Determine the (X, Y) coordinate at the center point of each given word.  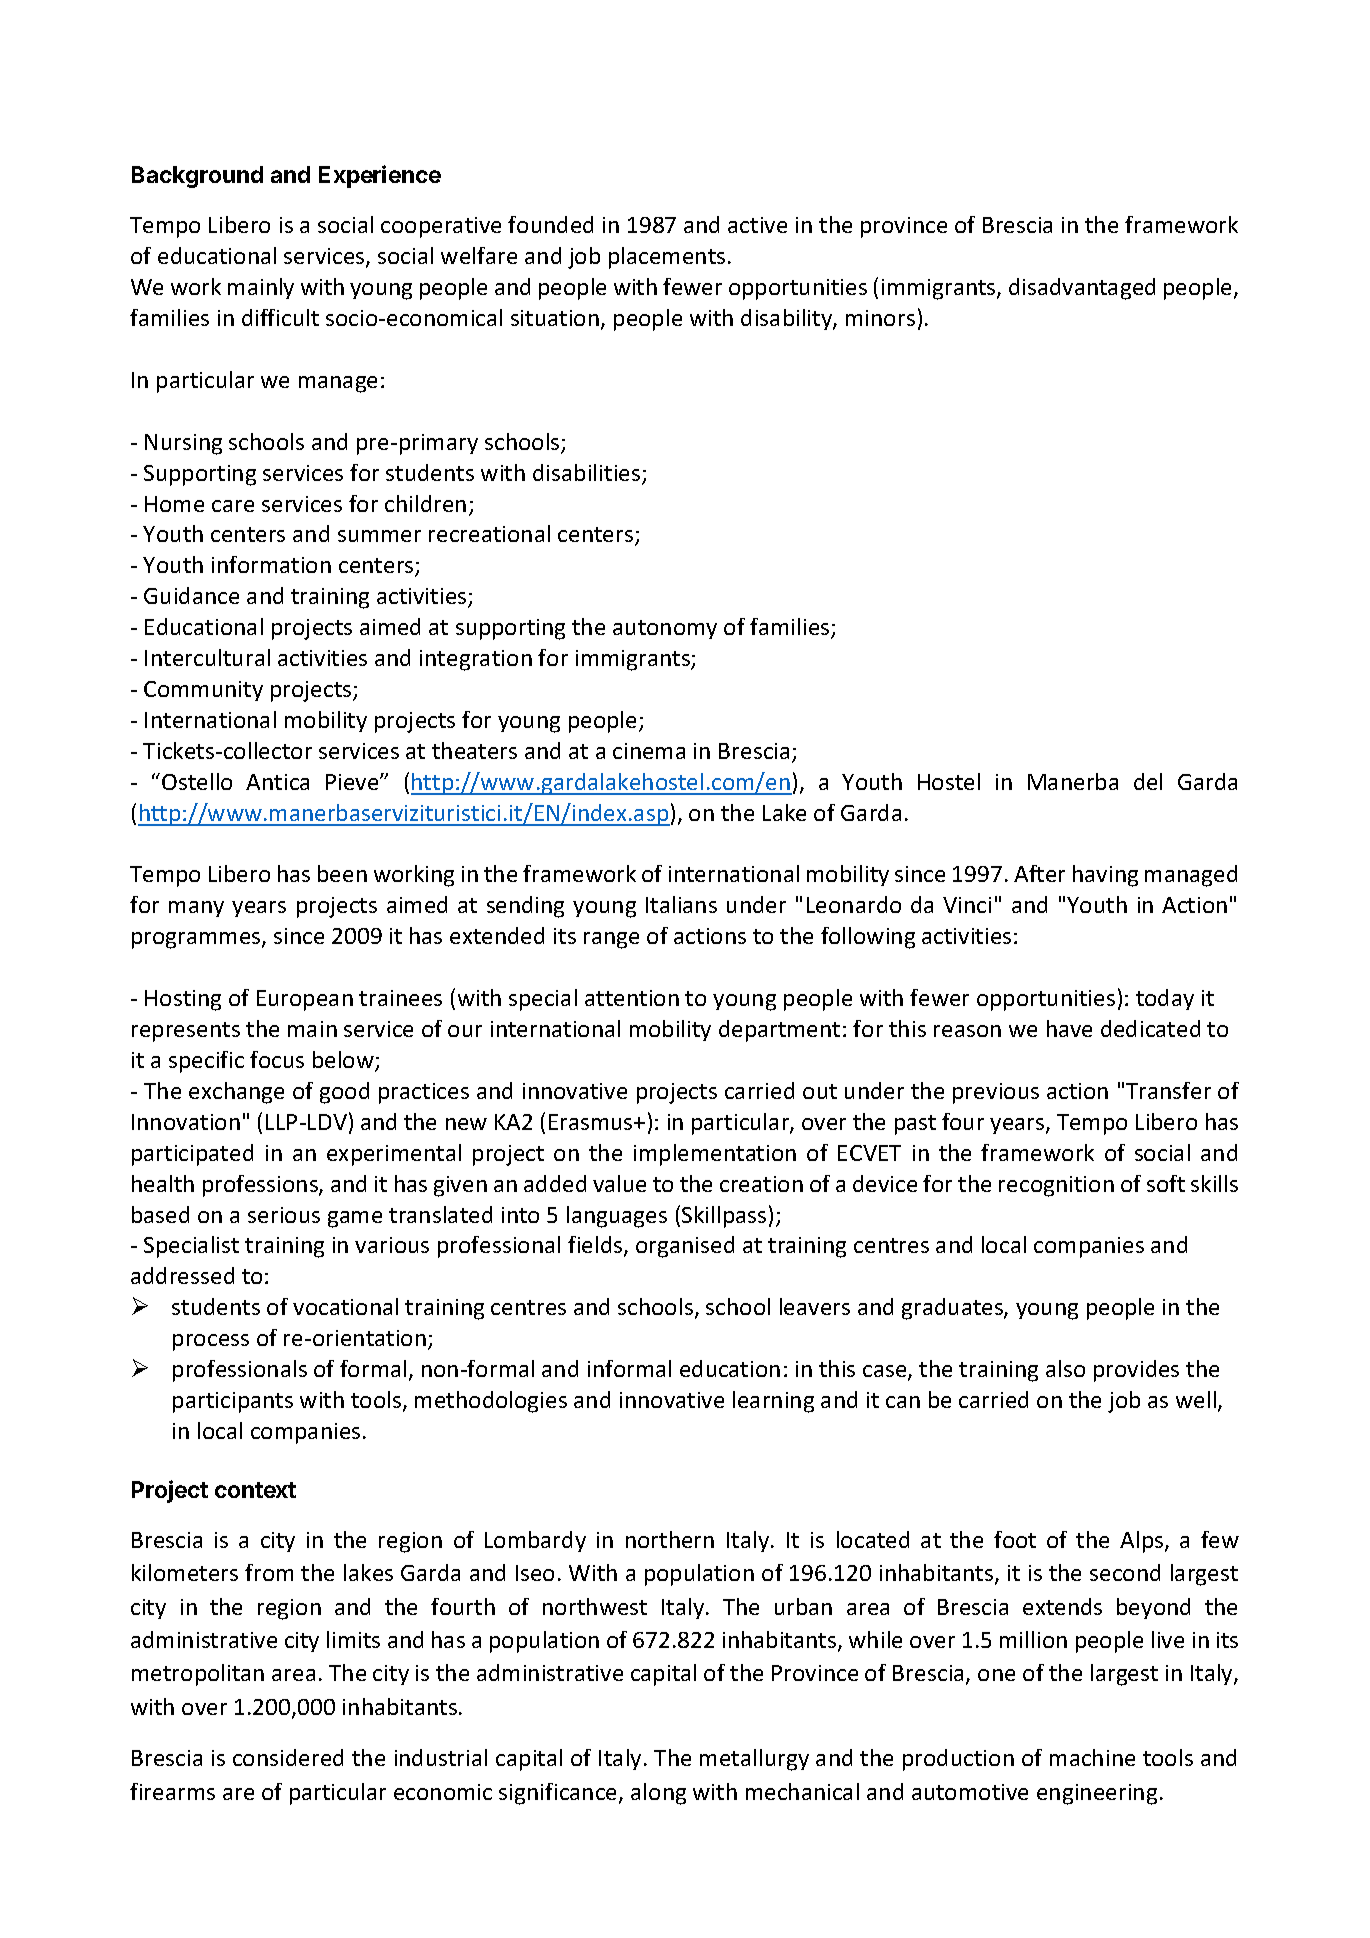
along (658, 1794)
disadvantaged (1082, 289)
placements (667, 258)
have (1069, 1028)
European (305, 1000)
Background (197, 177)
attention (632, 998)
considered (288, 1757)
